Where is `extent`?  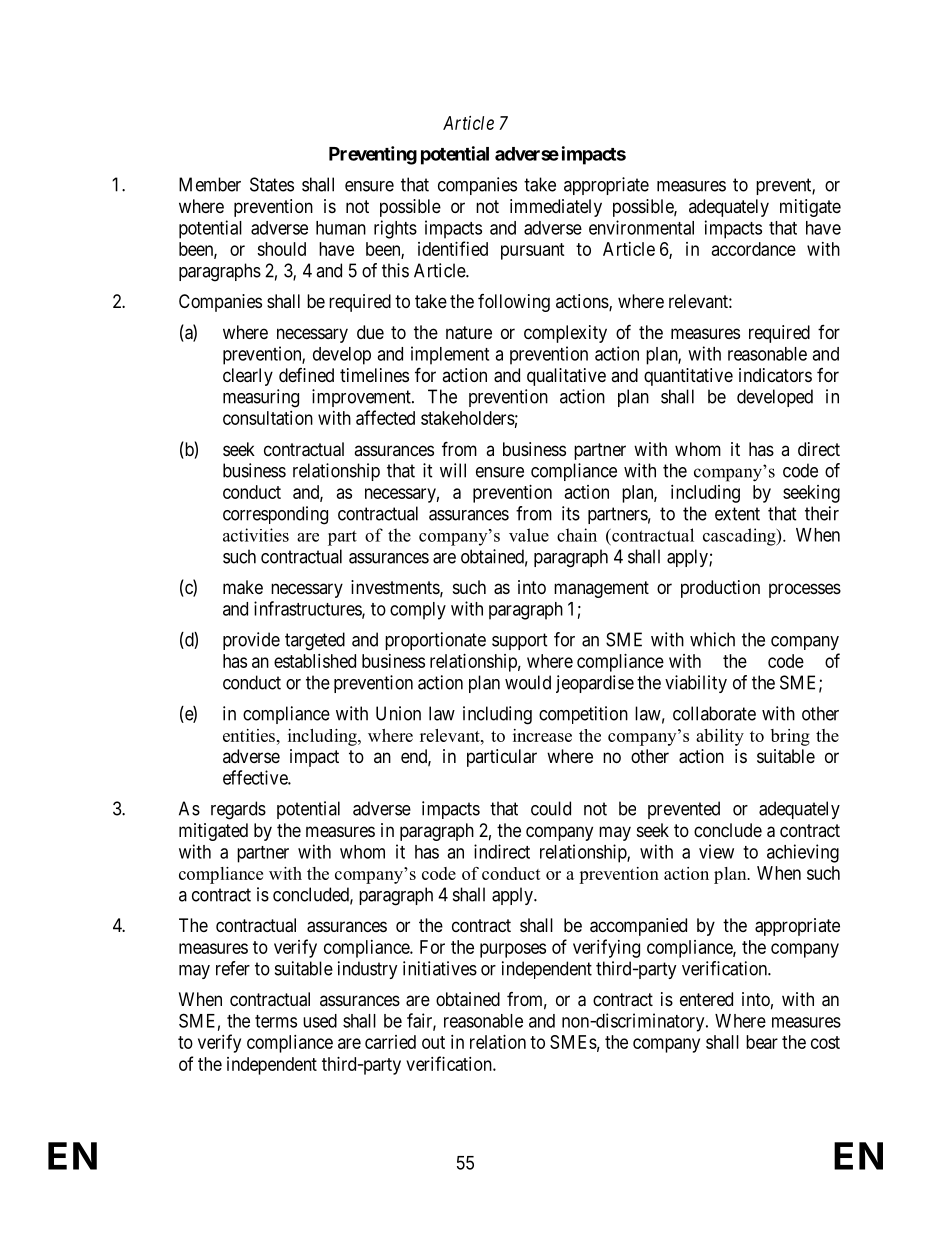 extent is located at coordinates (737, 514).
